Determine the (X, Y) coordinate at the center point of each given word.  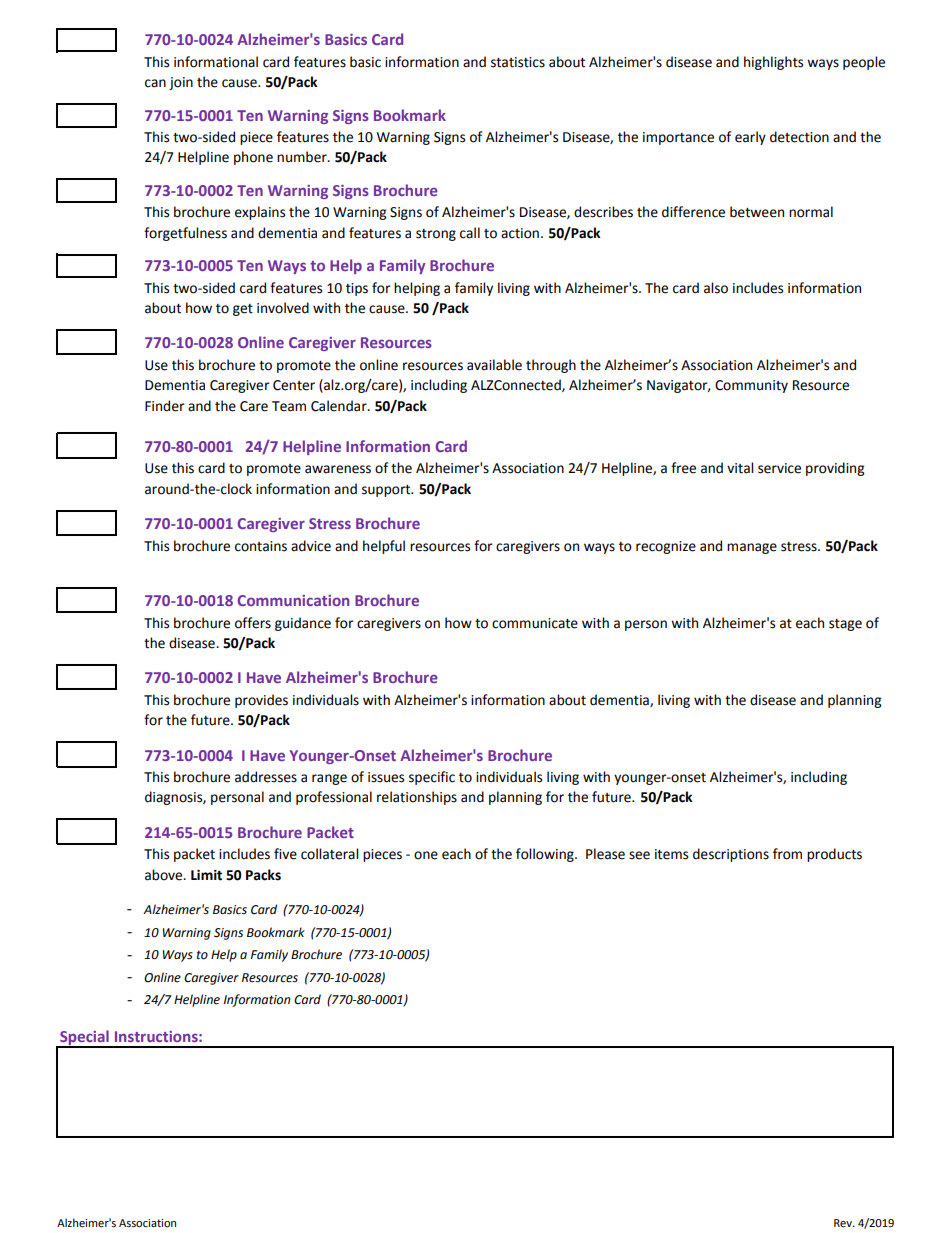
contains (261, 546)
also (716, 288)
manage (752, 548)
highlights (773, 63)
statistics (518, 62)
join (181, 83)
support (387, 491)
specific (432, 778)
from (787, 854)
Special (84, 1038)
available (494, 365)
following (546, 855)
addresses (266, 777)
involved (283, 308)
